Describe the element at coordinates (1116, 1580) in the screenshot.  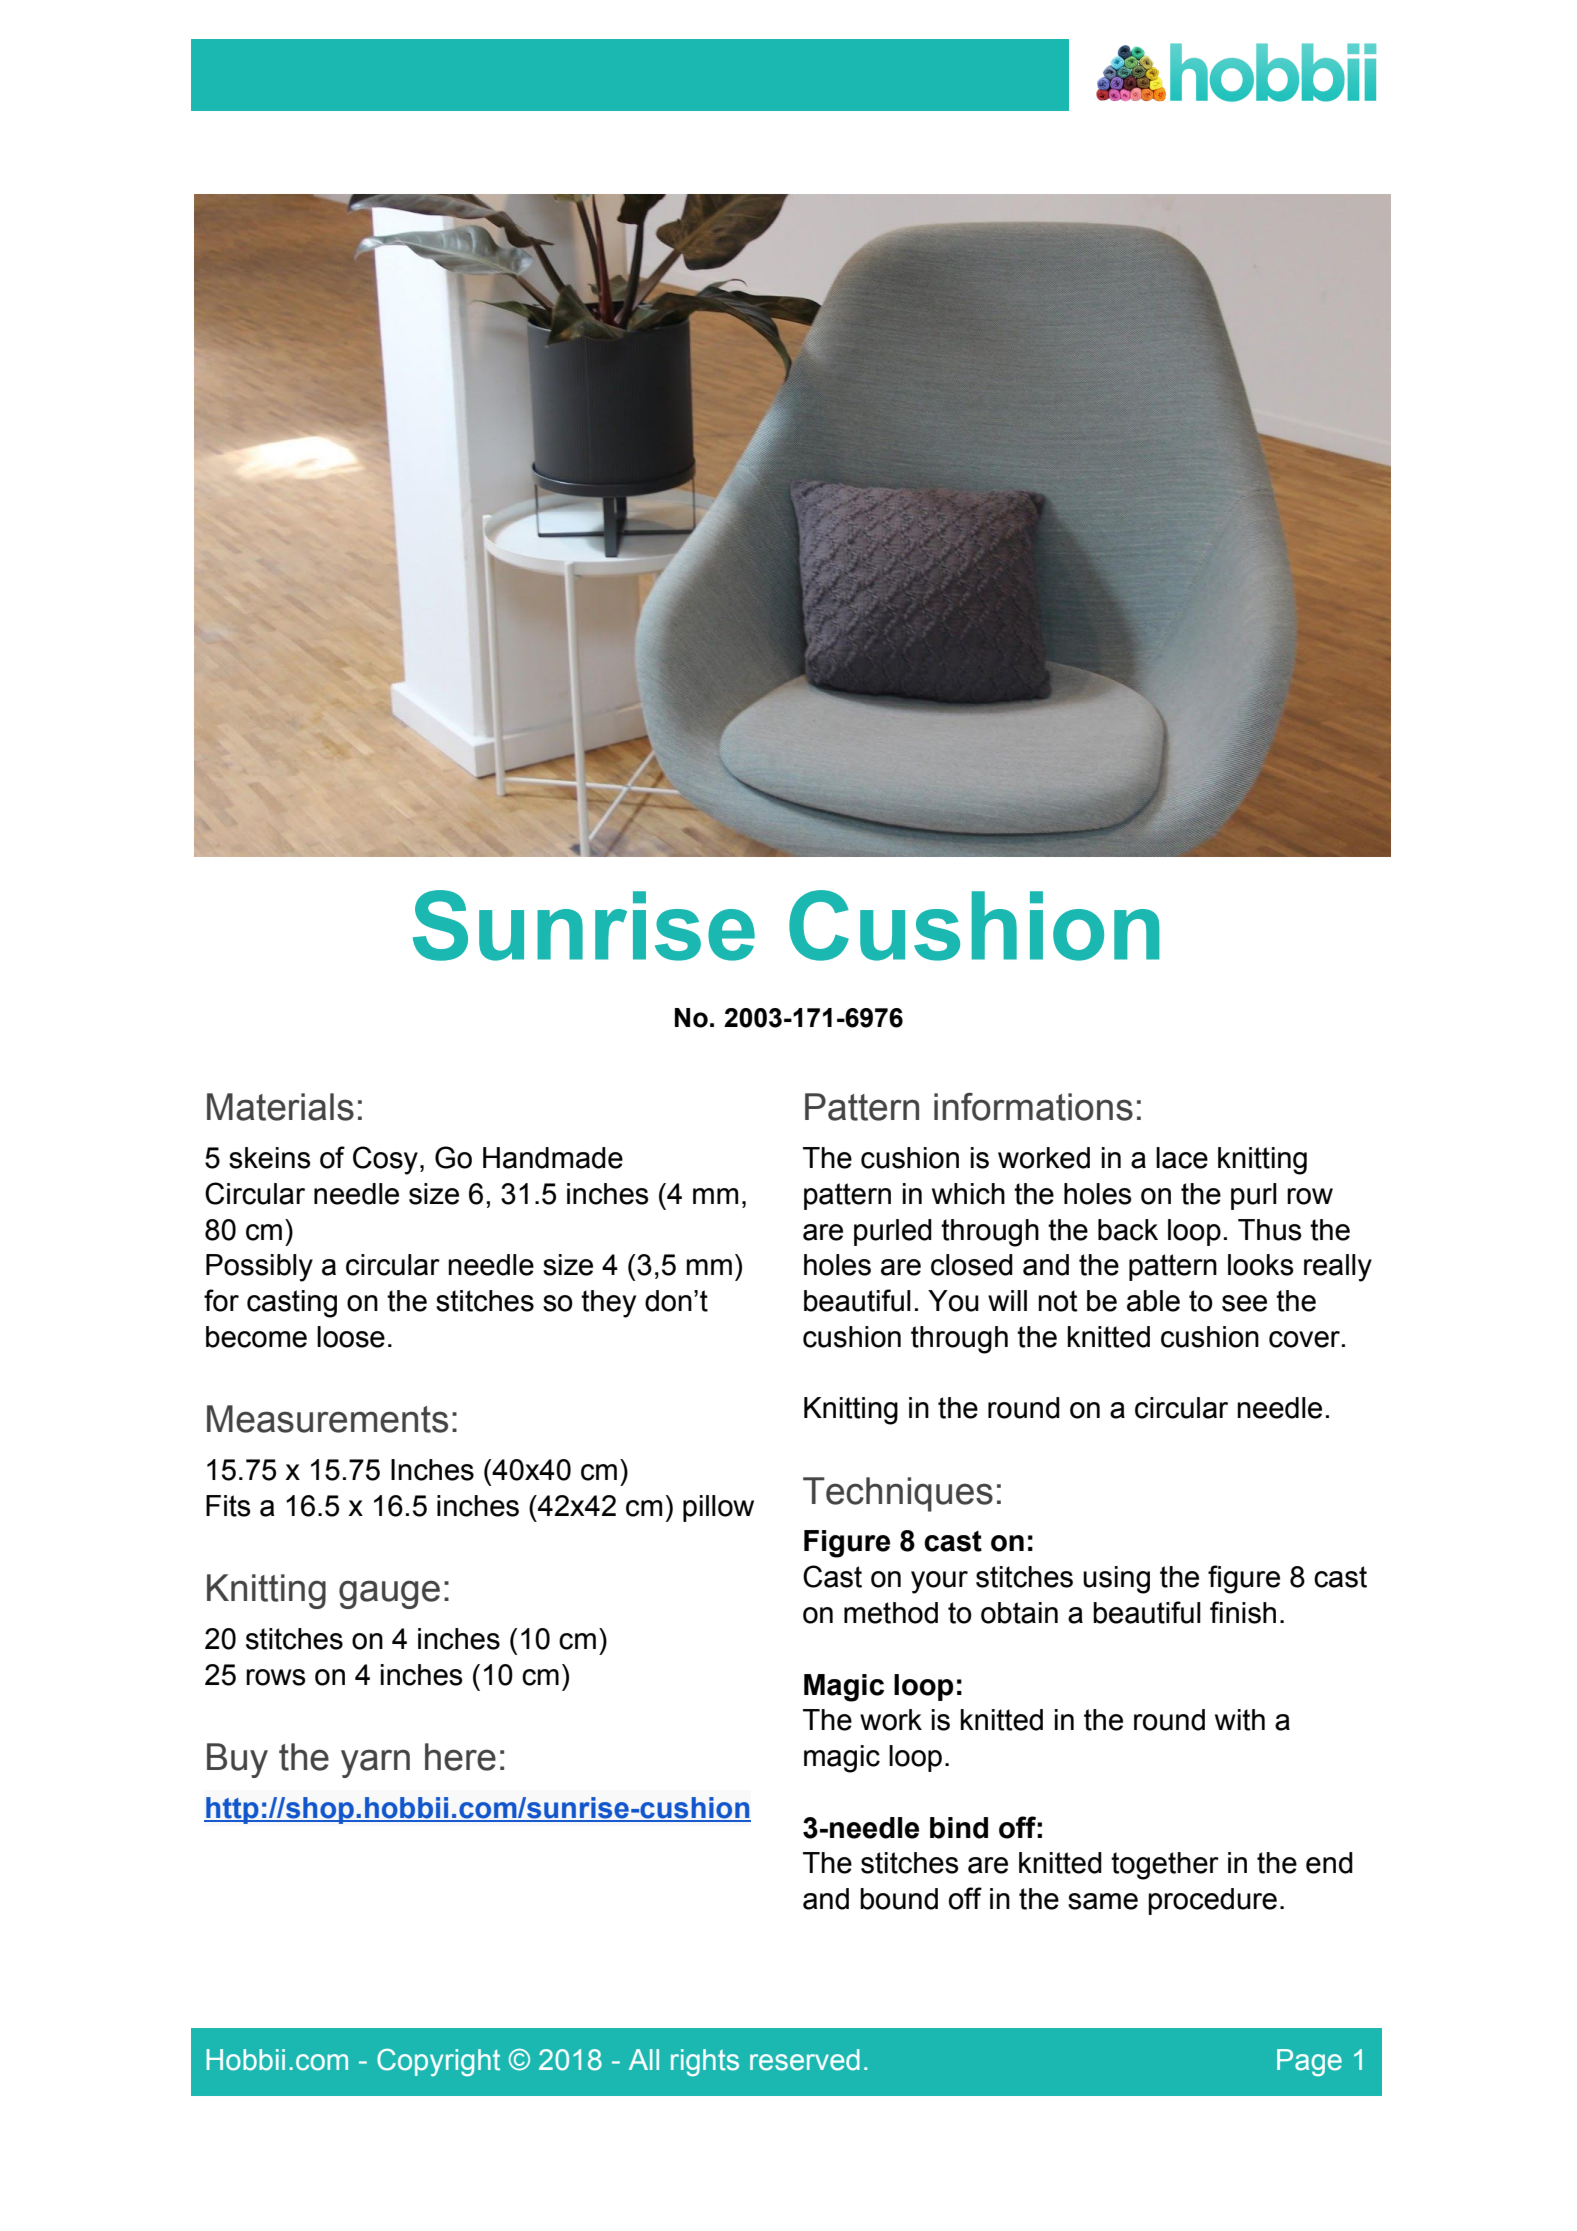
I see `using` at that location.
